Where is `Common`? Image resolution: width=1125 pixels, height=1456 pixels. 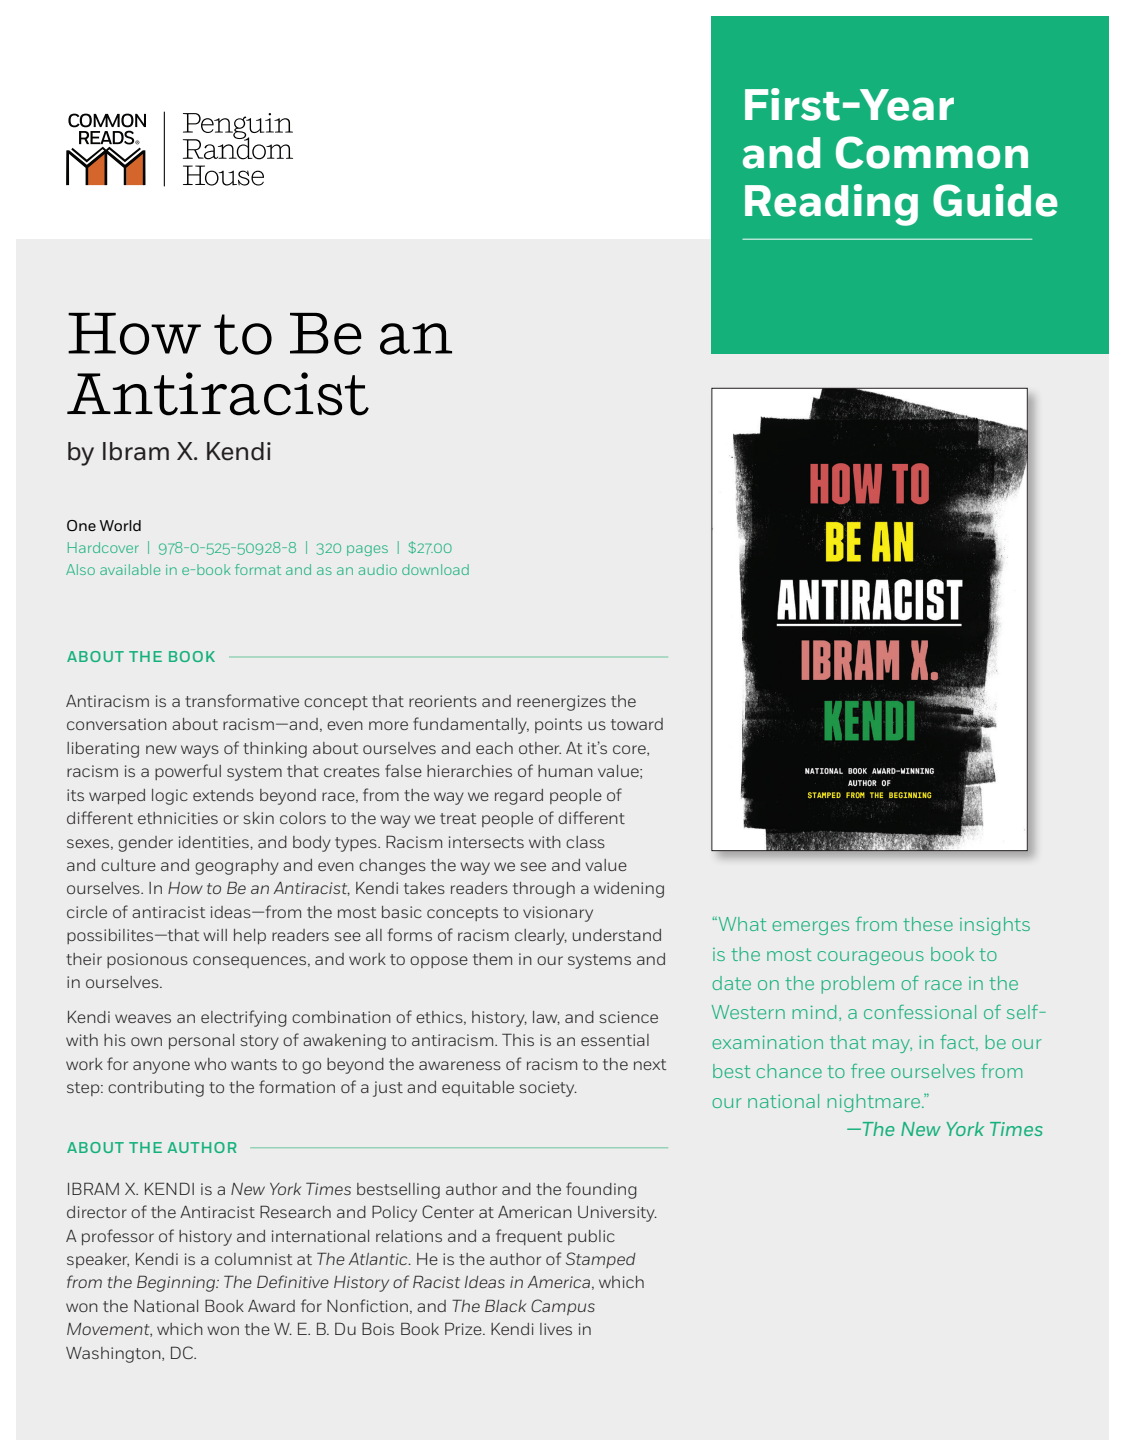
Common is located at coordinates (932, 152).
